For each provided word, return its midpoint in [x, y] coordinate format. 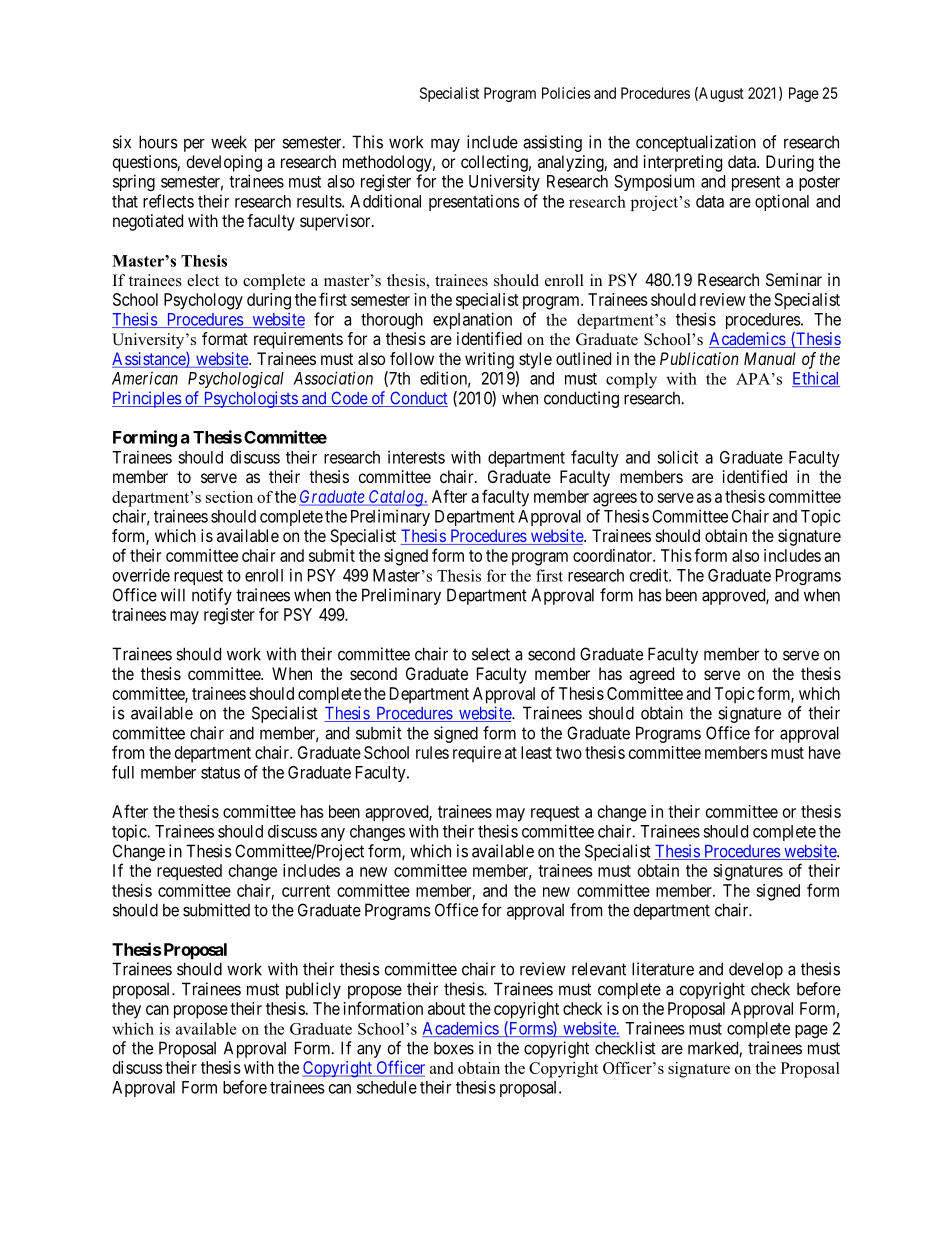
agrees [615, 500]
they [126, 1010]
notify [212, 596]
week [229, 142]
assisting [552, 143]
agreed [651, 675]
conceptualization [696, 143]
